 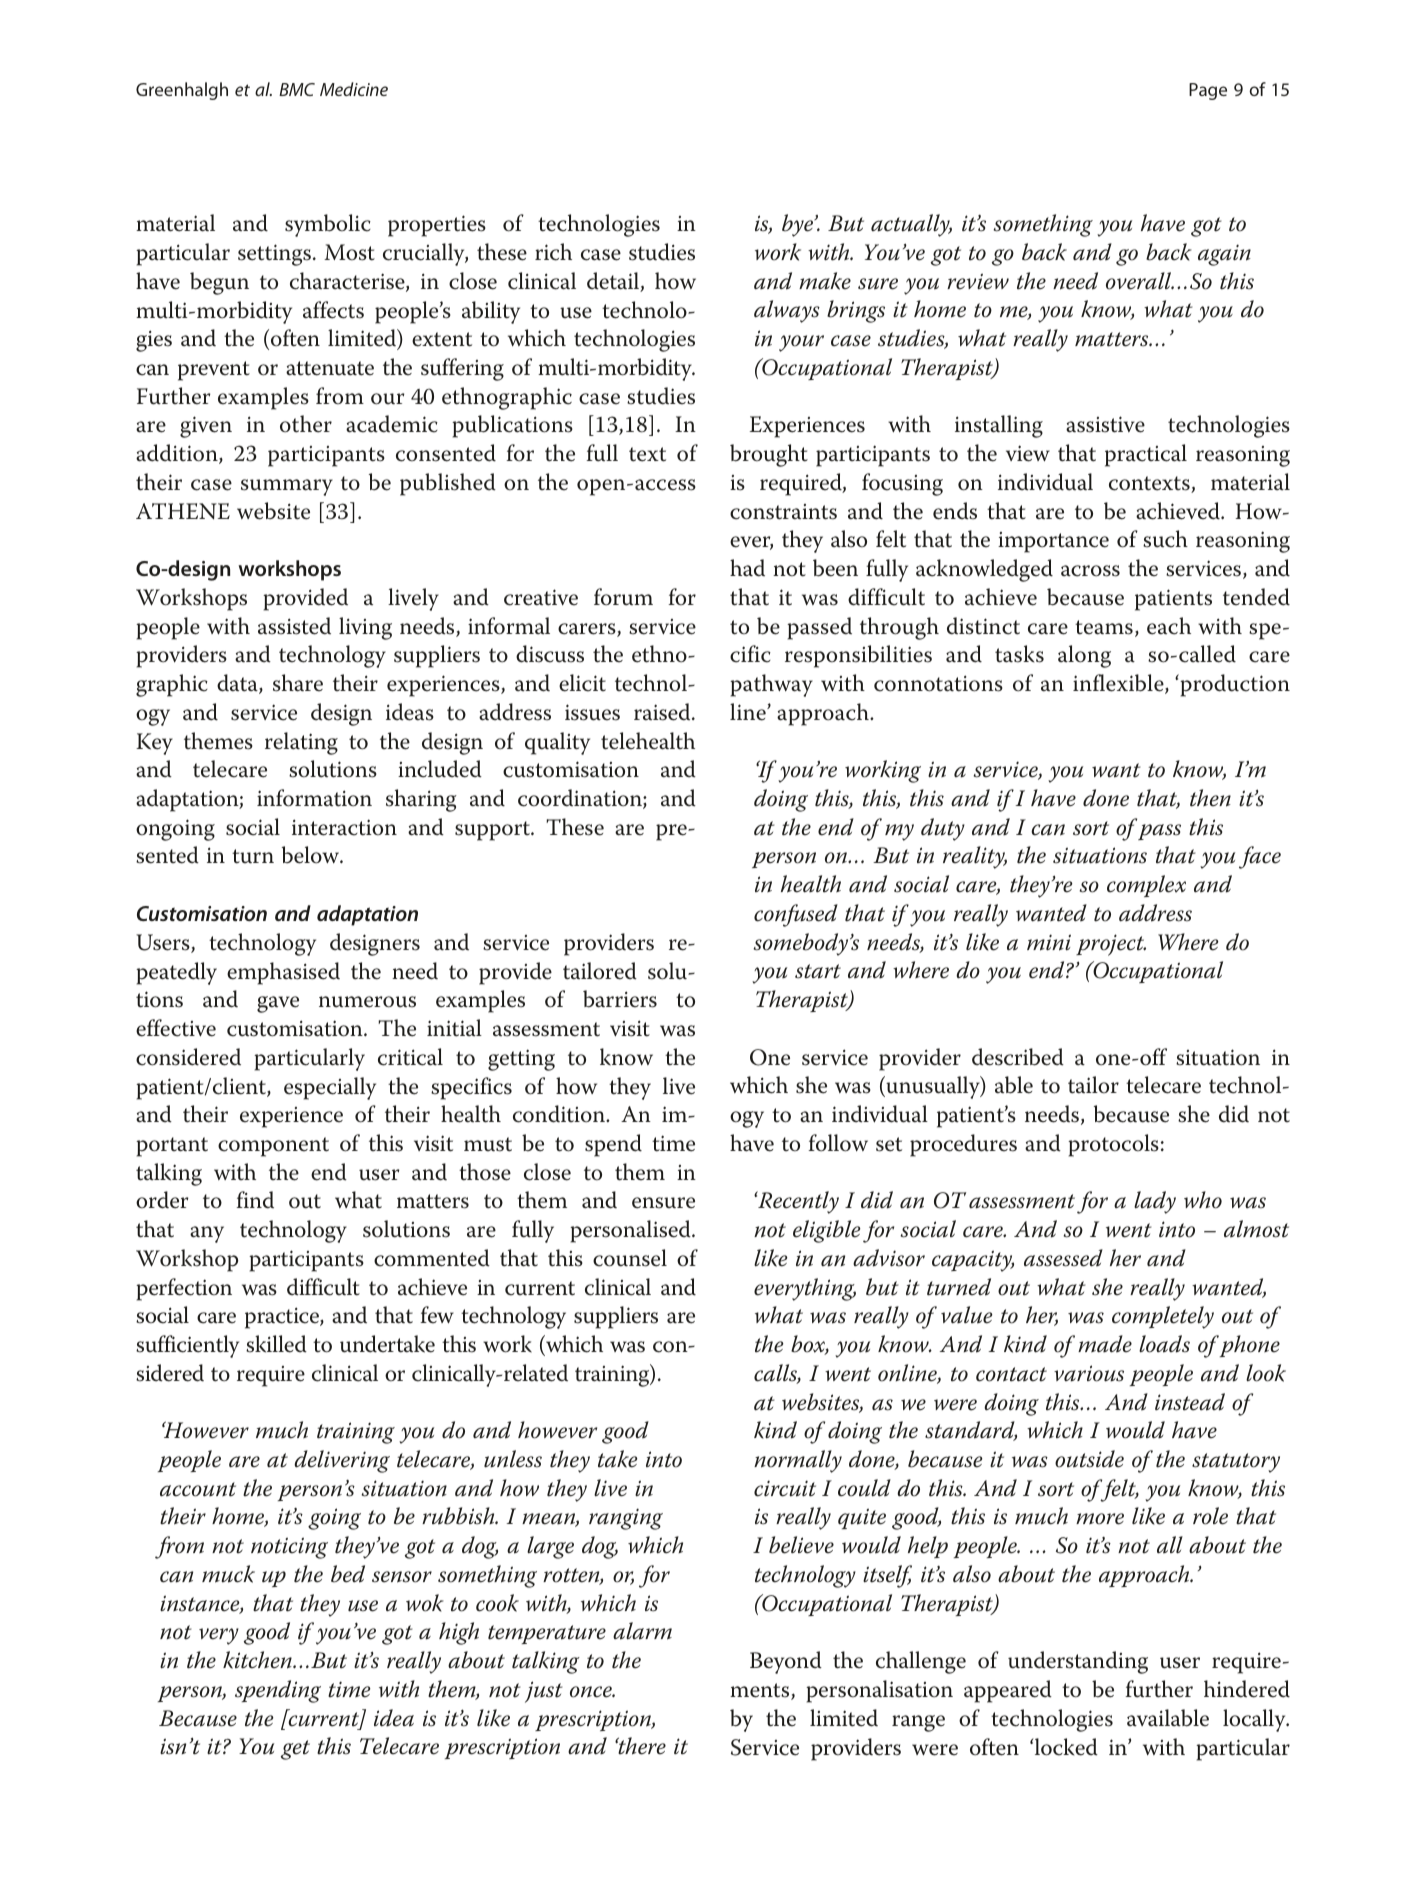 What do you see at coordinates (312, 855) in the screenshot?
I see `below` at bounding box center [312, 855].
